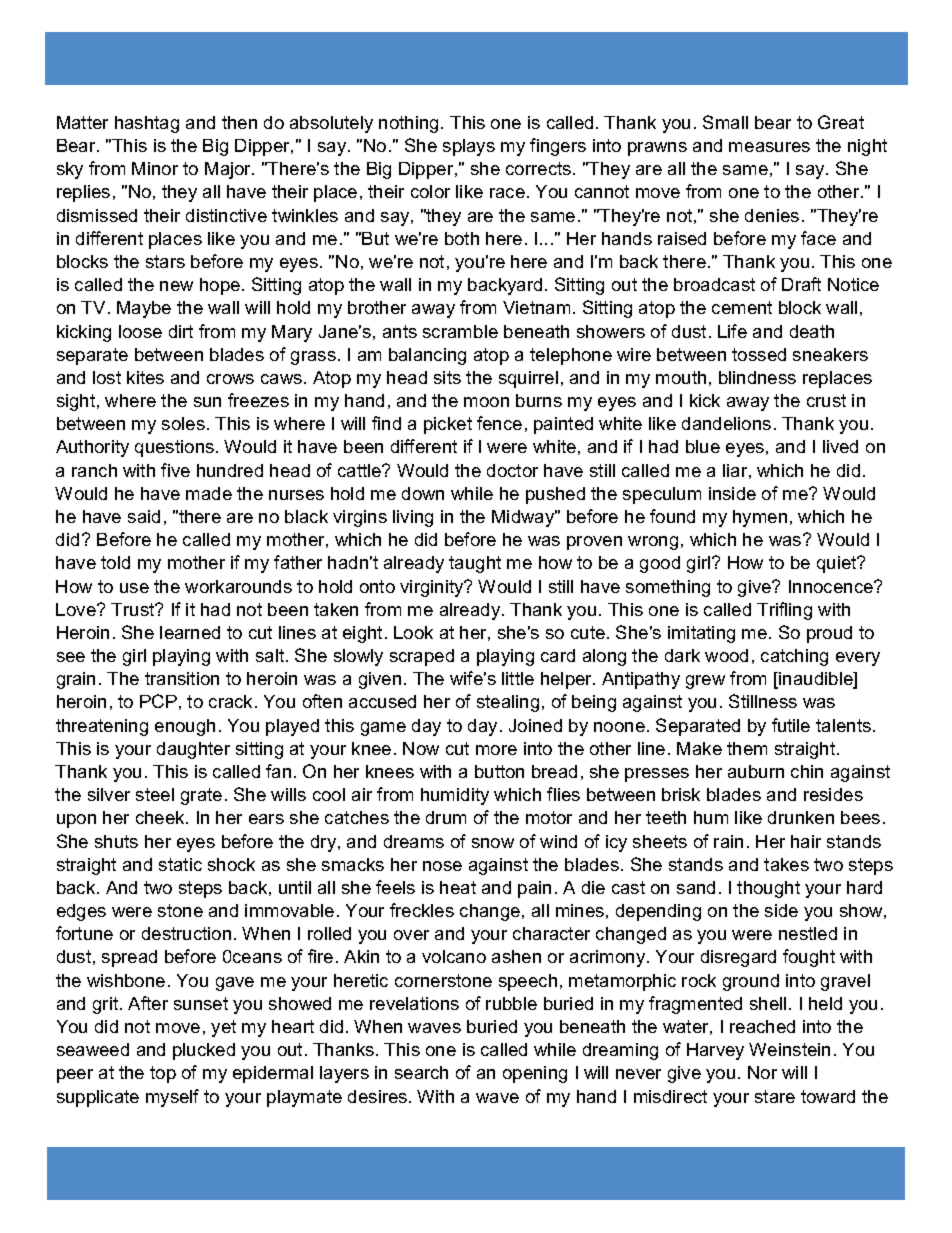 The height and width of the screenshot is (1233, 952). I want to click on hair, so click(806, 841).
